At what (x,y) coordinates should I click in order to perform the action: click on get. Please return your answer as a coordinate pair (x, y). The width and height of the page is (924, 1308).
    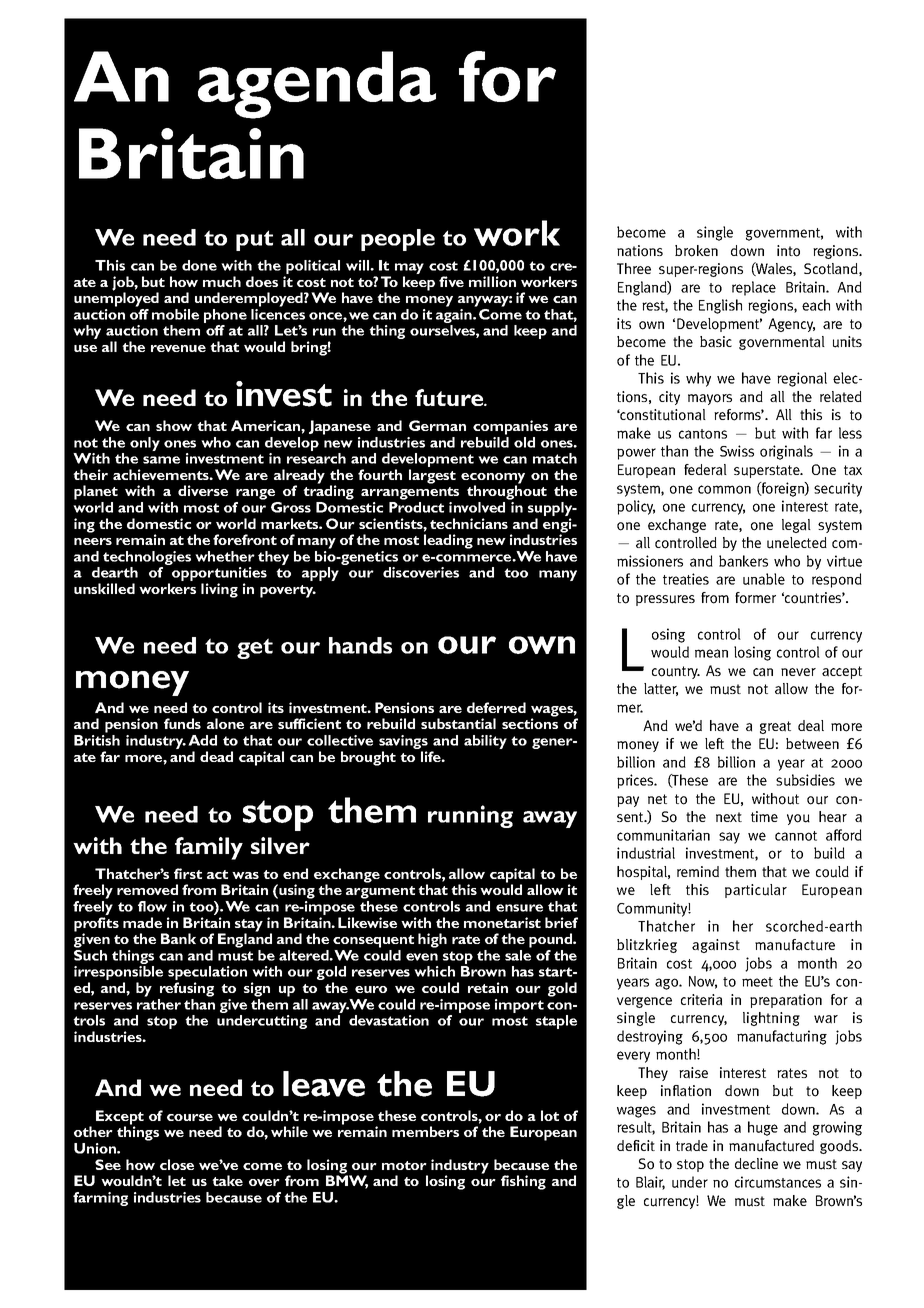
    Looking at the image, I should click on (255, 648).
